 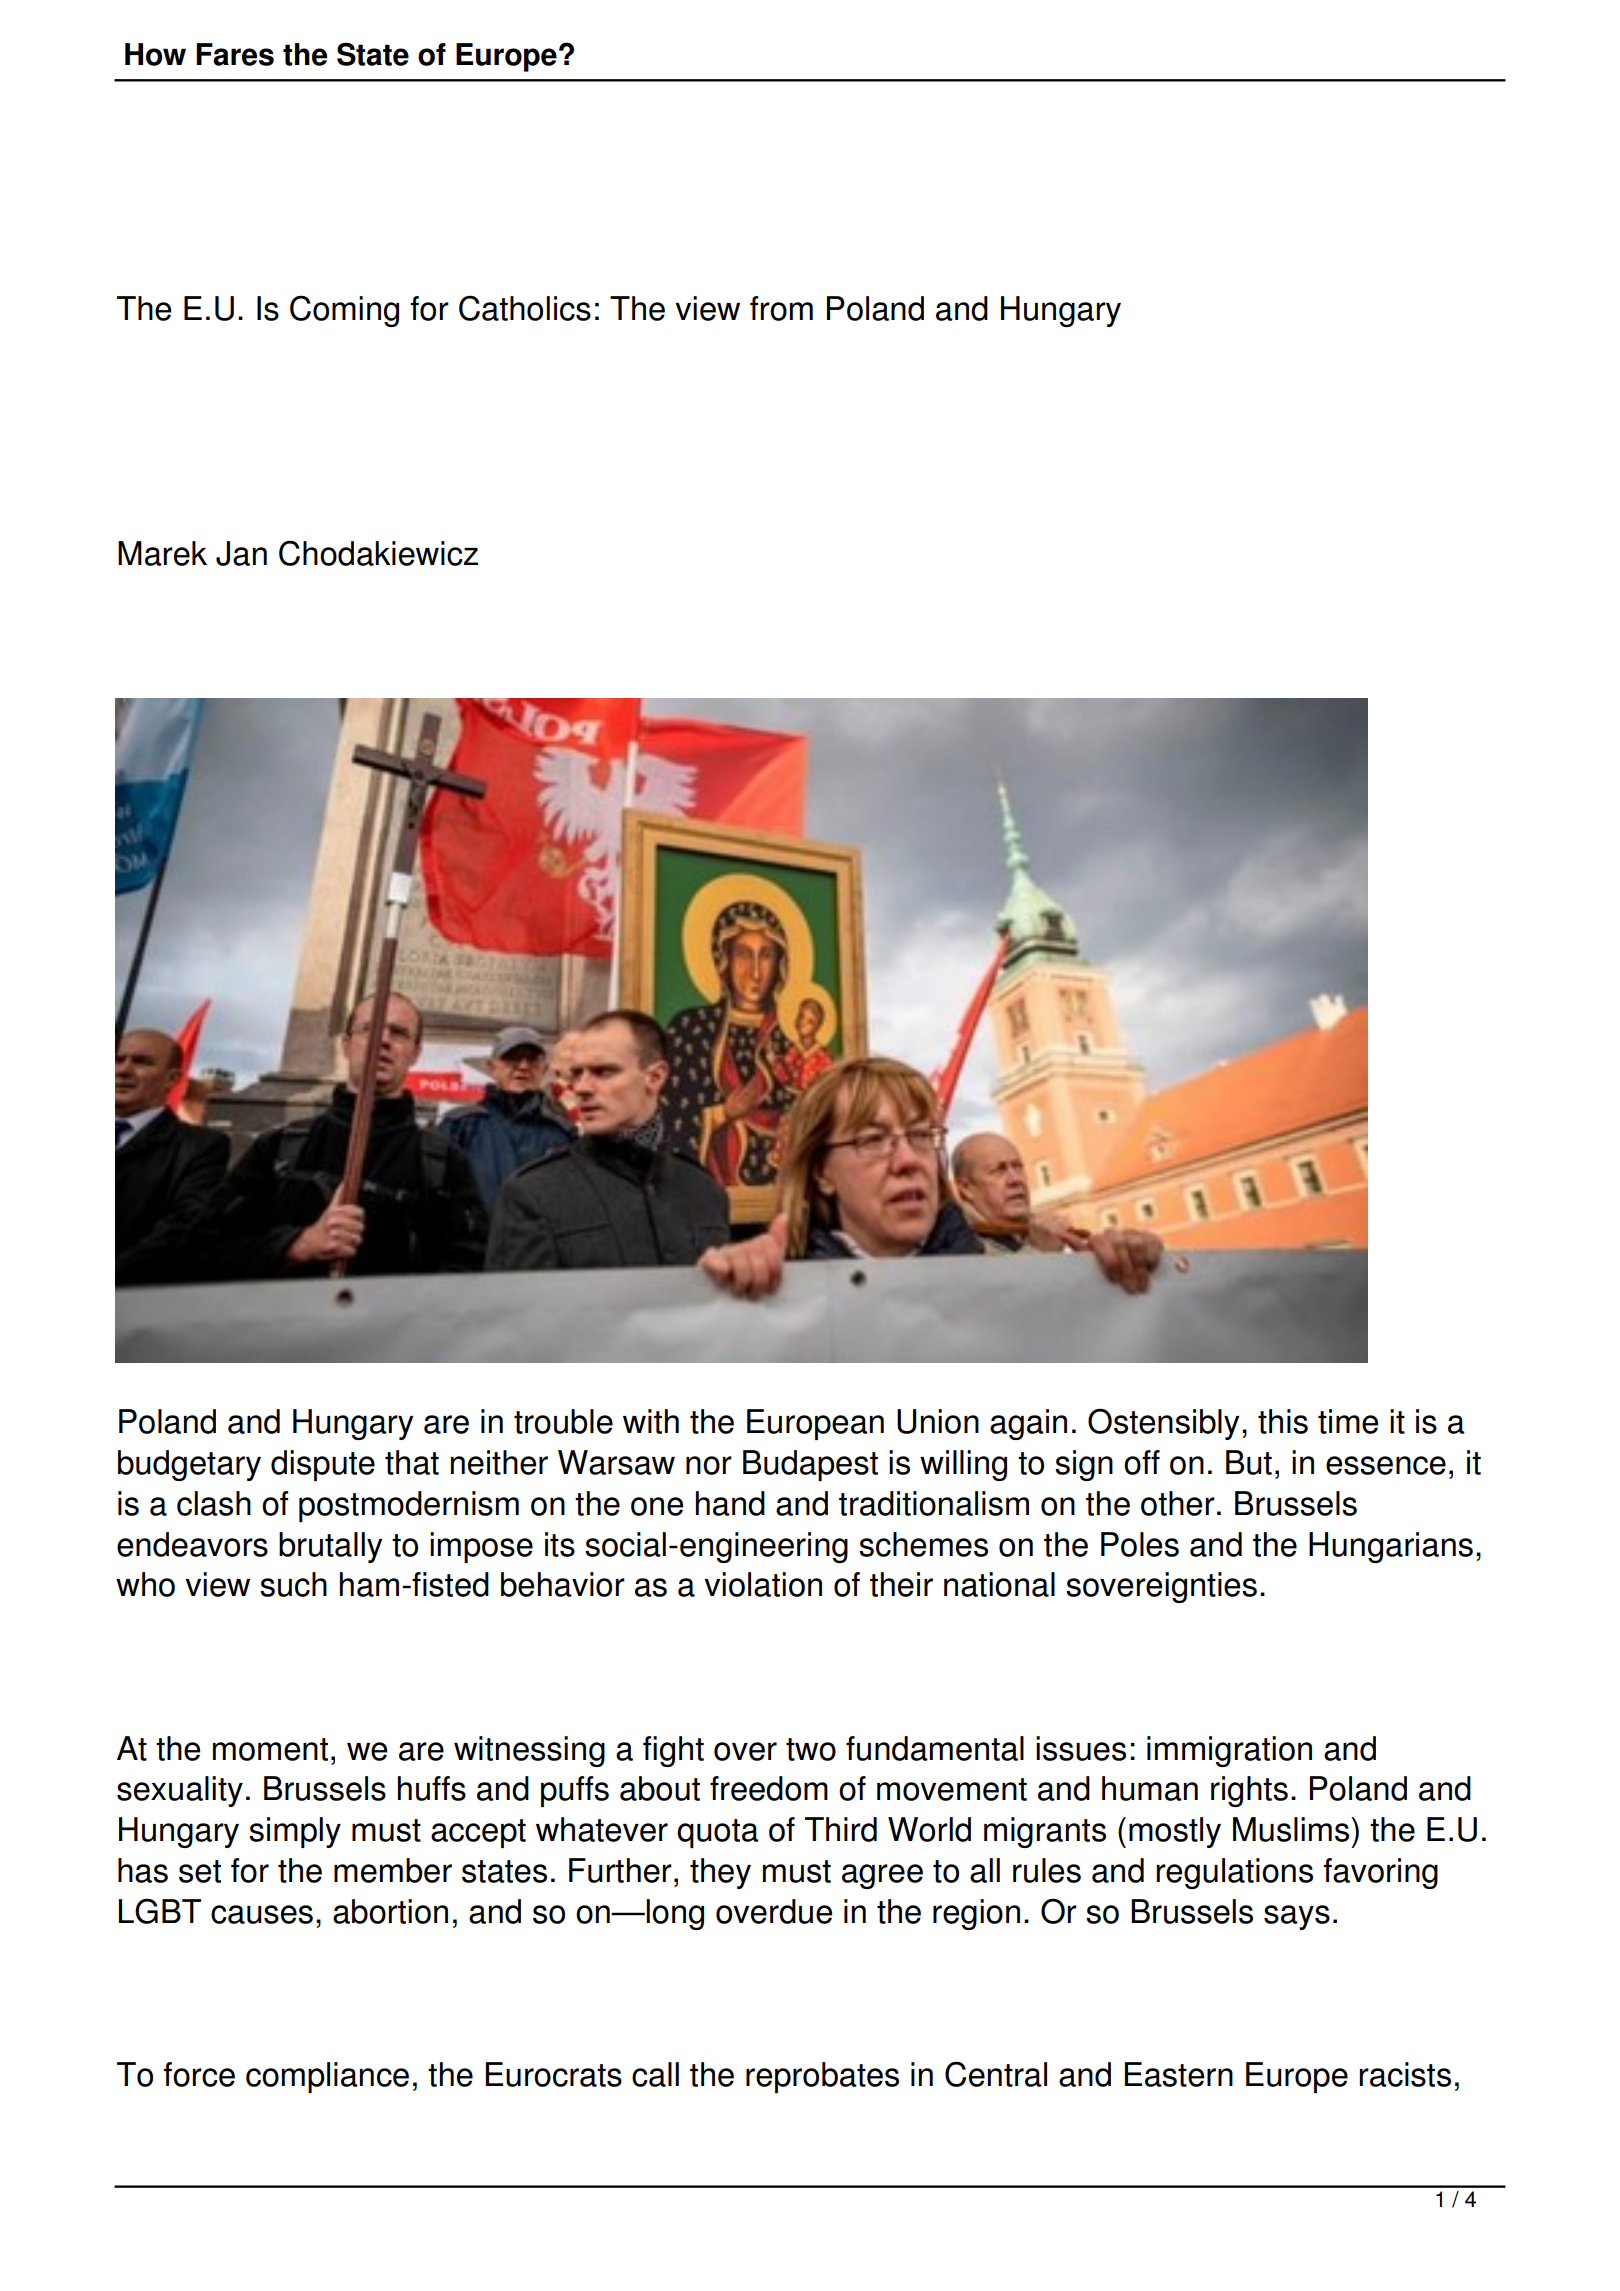 What do you see at coordinates (323, 1465) in the screenshot?
I see `dispute` at bounding box center [323, 1465].
